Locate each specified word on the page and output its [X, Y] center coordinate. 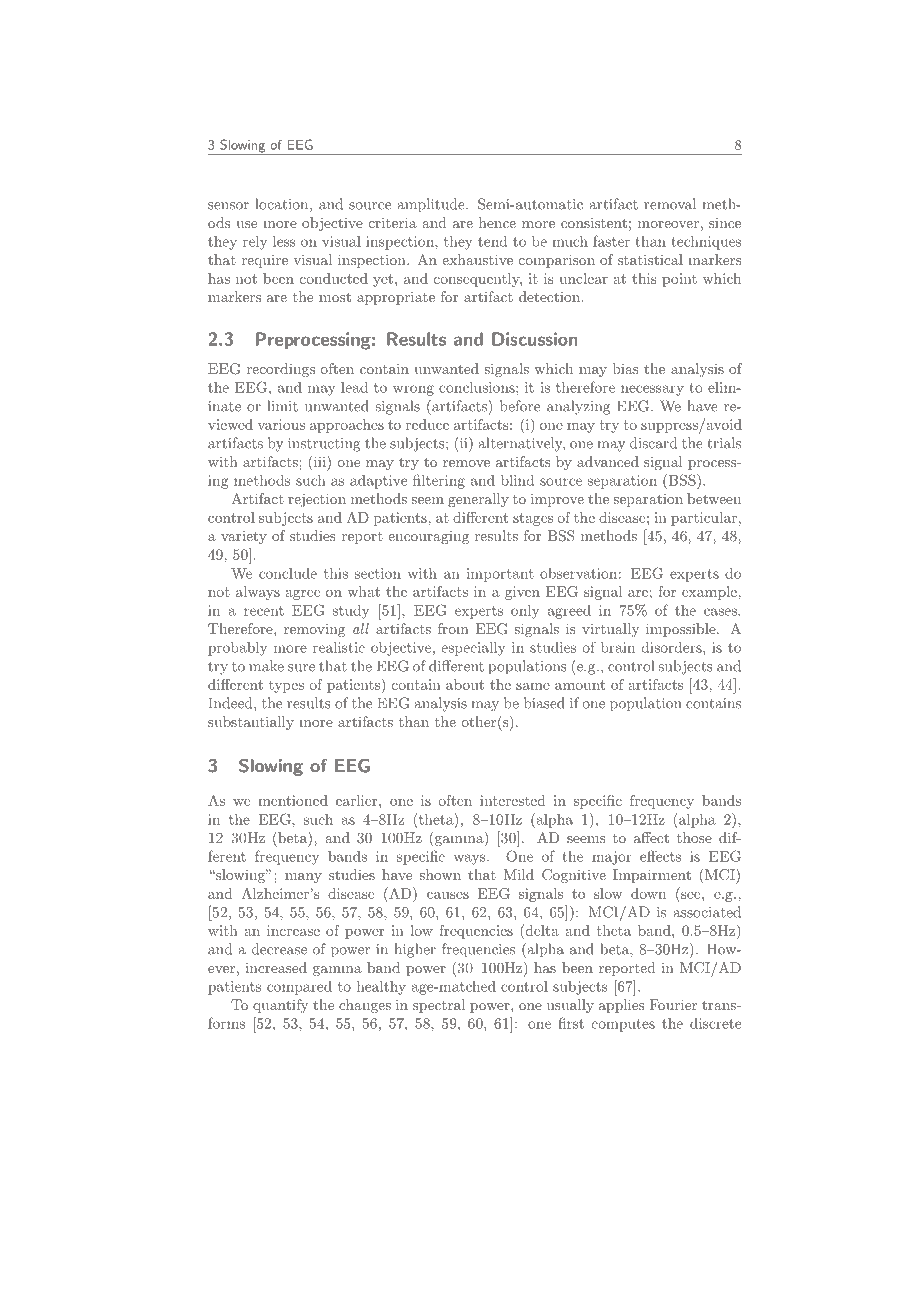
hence [497, 222]
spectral [439, 1006]
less [284, 241]
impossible [682, 630]
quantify [280, 1006]
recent [264, 611]
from [453, 628]
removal [670, 204]
